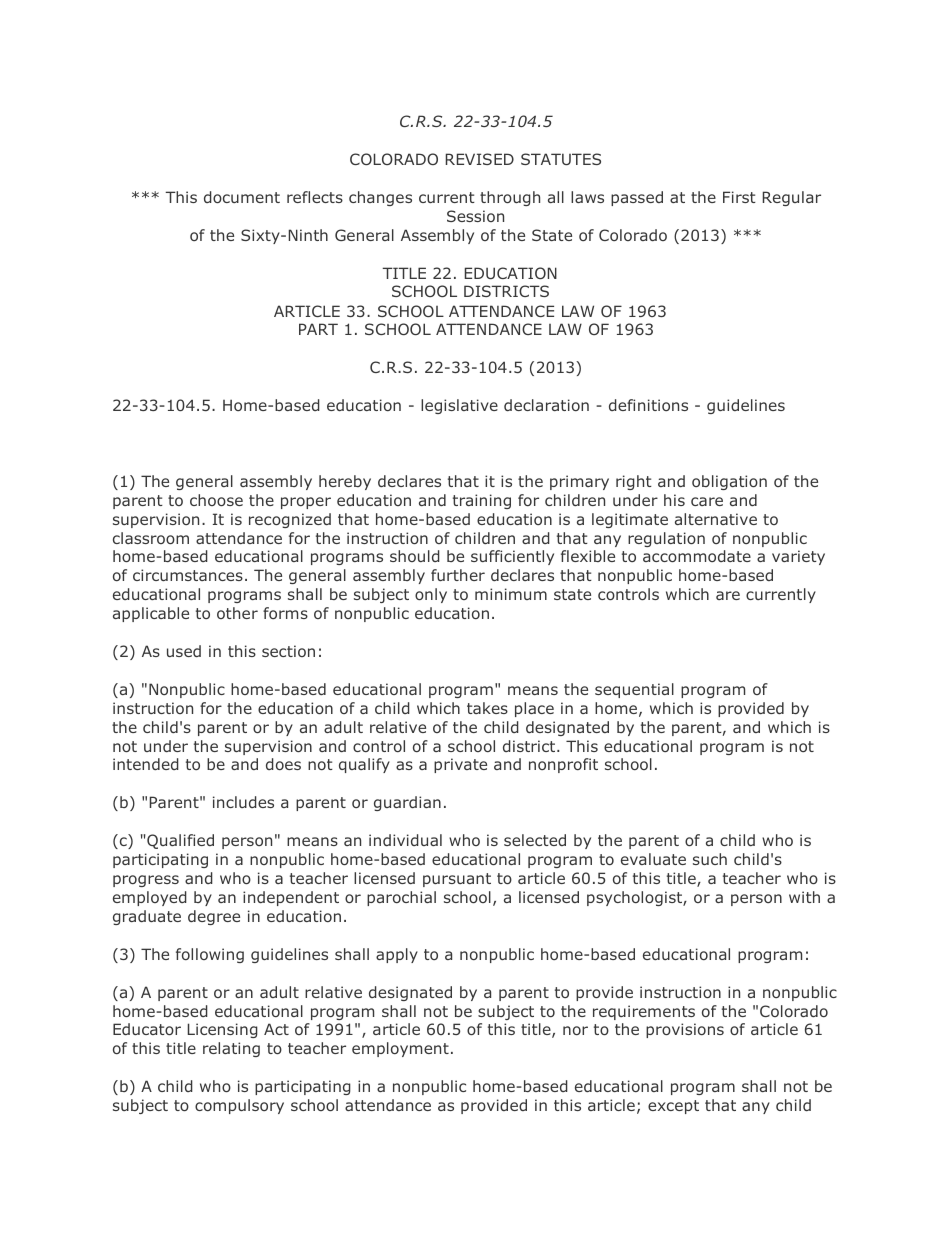 The height and width of the screenshot is (1233, 952). I want to click on includes, so click(243, 802).
